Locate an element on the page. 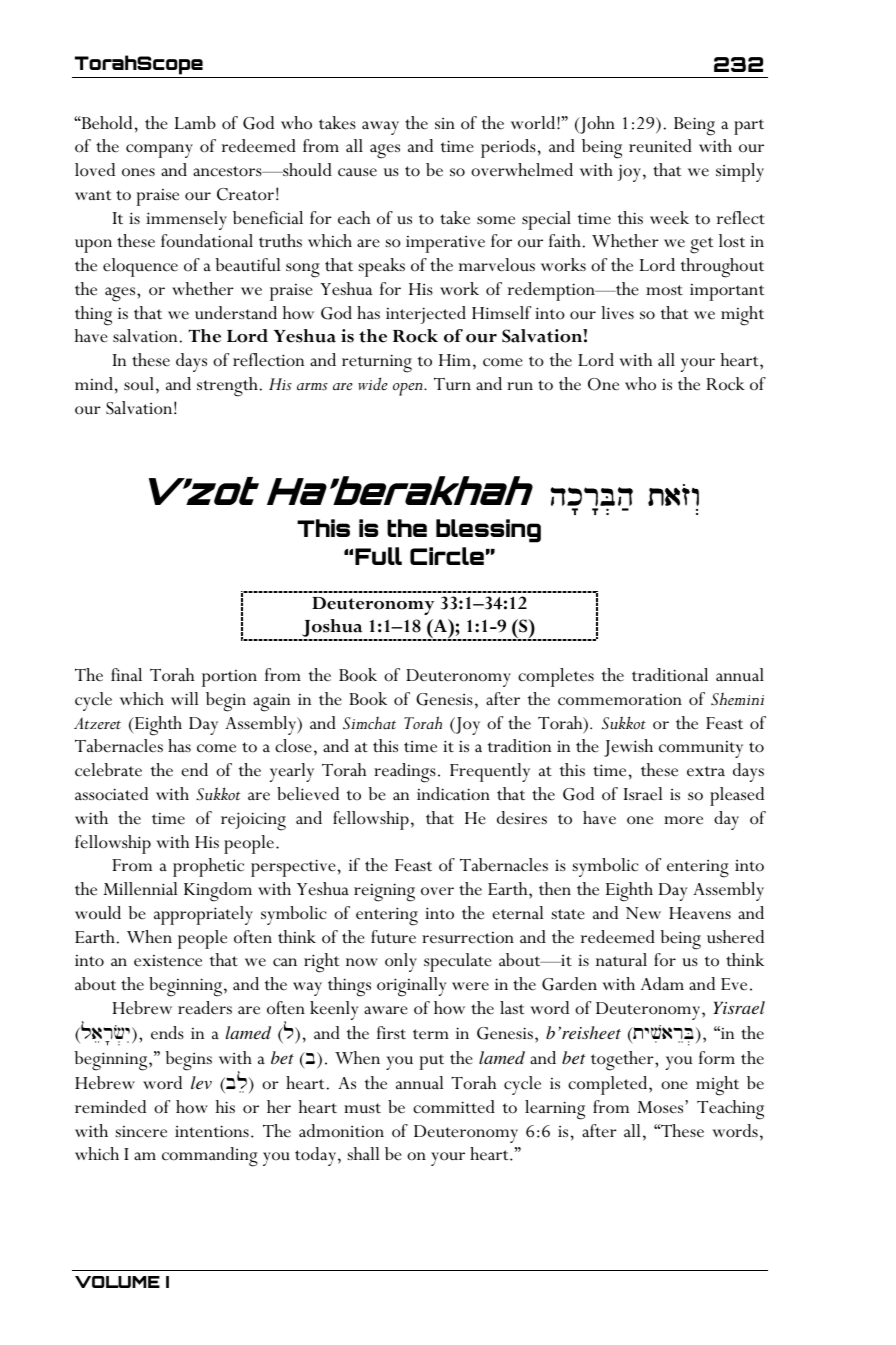  away is located at coordinates (380, 128).
